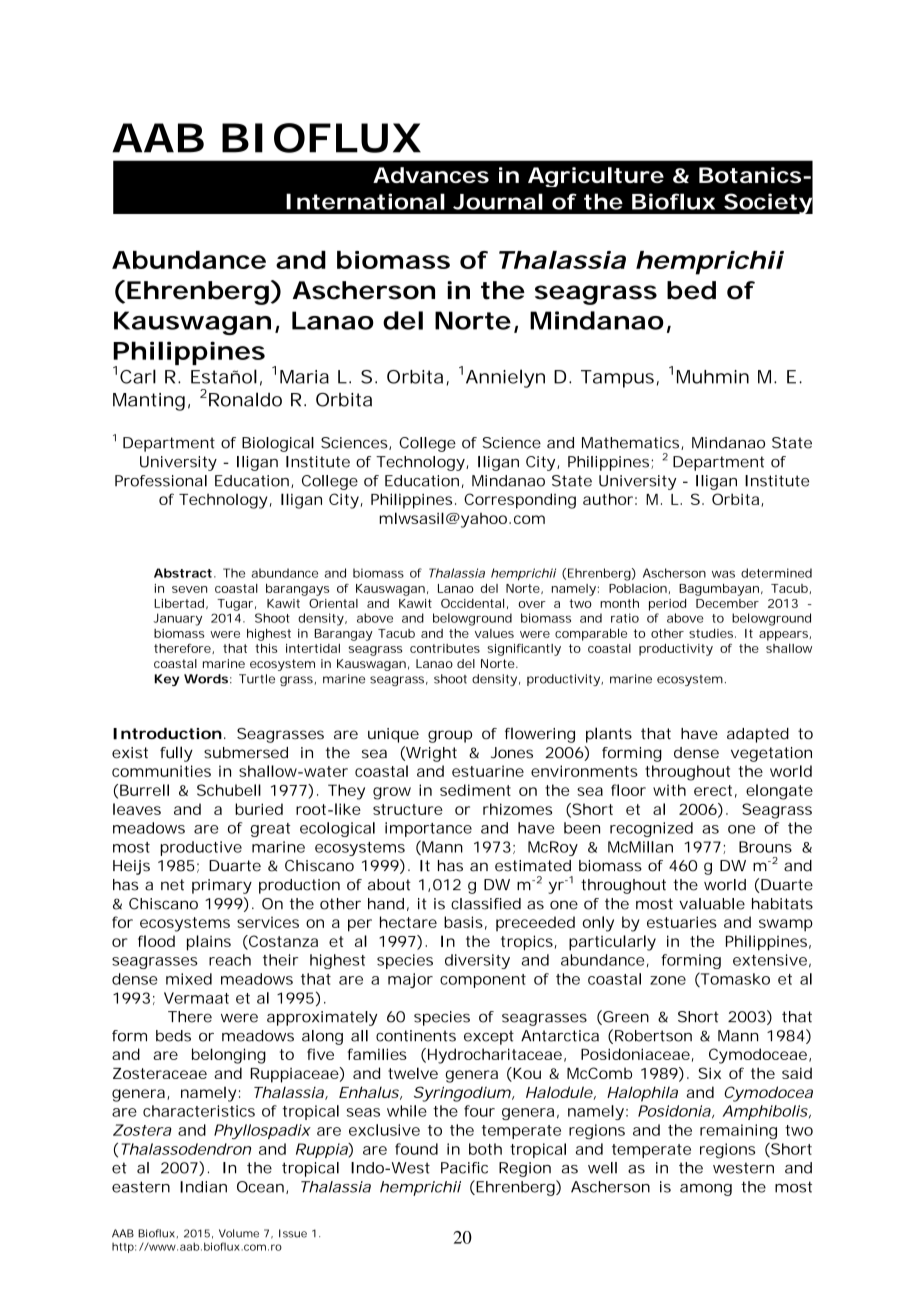 The height and width of the page is (1308, 924). What do you see at coordinates (203, 1187) in the page?
I see `Indian` at bounding box center [203, 1187].
